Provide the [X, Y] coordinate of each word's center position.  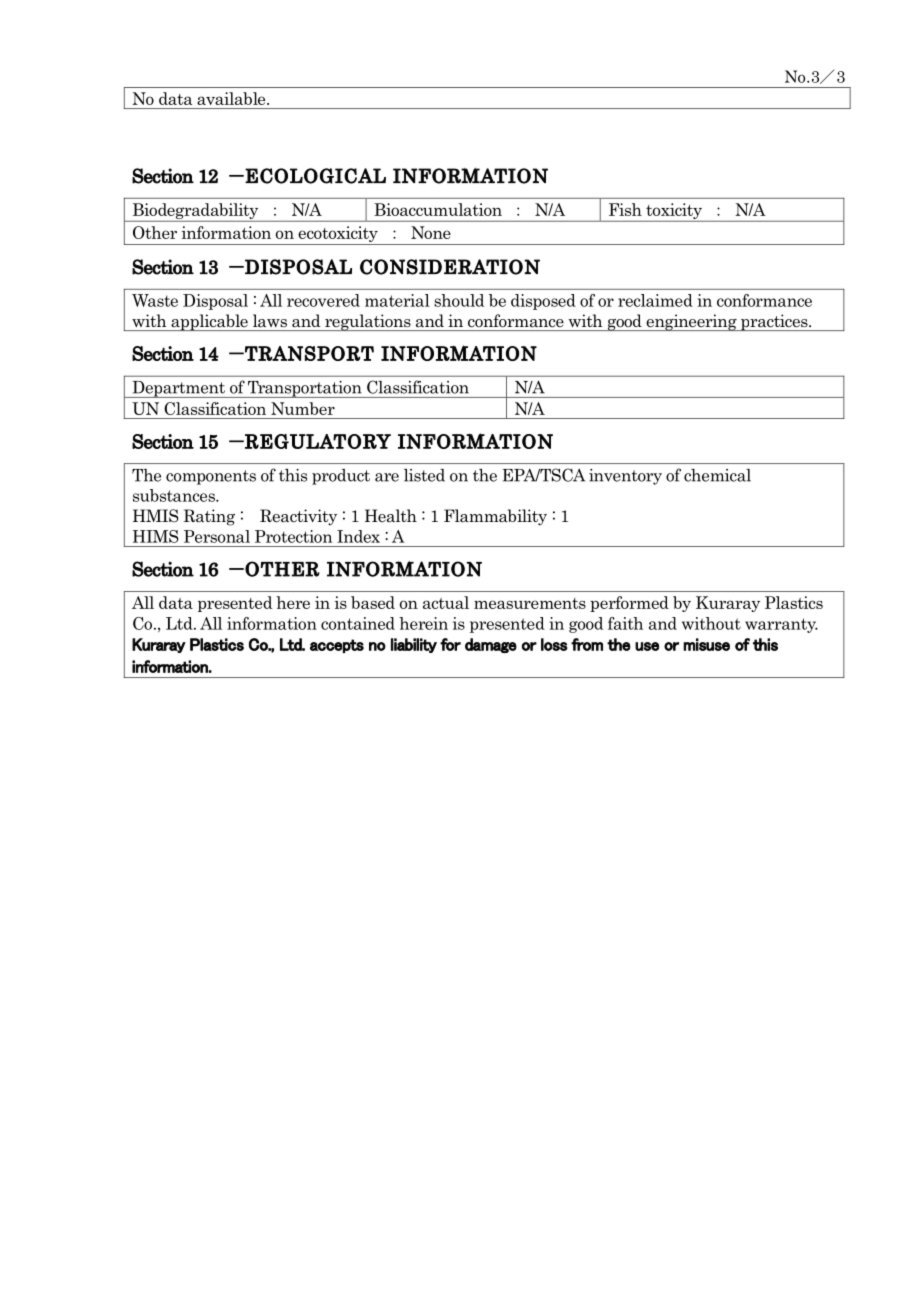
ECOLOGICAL [315, 176]
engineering [691, 322]
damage [491, 645]
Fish [625, 209]
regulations [368, 322]
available [232, 98]
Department [179, 389]
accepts [337, 646]
